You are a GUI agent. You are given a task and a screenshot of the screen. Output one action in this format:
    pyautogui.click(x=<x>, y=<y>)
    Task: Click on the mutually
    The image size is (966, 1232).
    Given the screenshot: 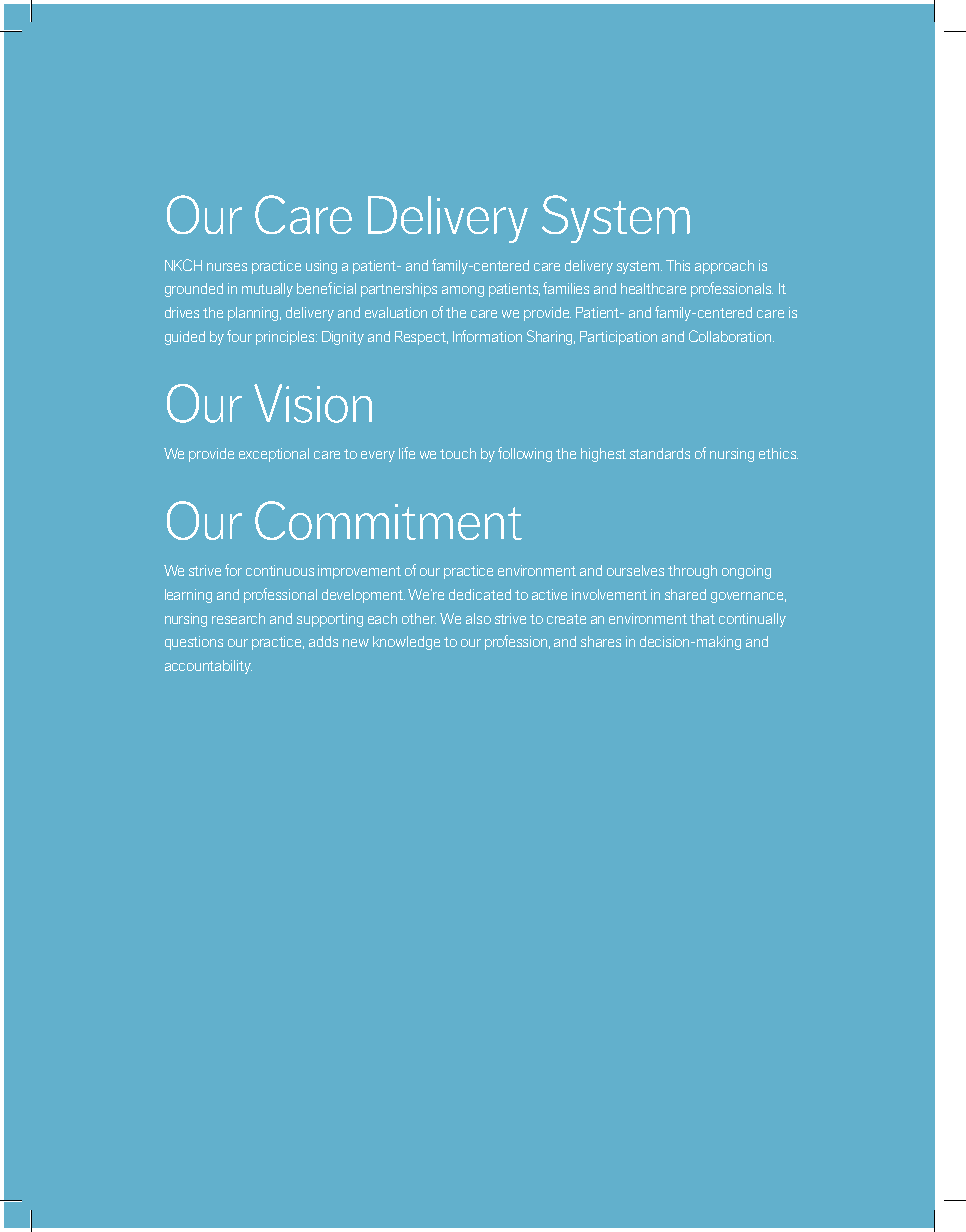 What is the action you would take?
    pyautogui.click(x=267, y=290)
